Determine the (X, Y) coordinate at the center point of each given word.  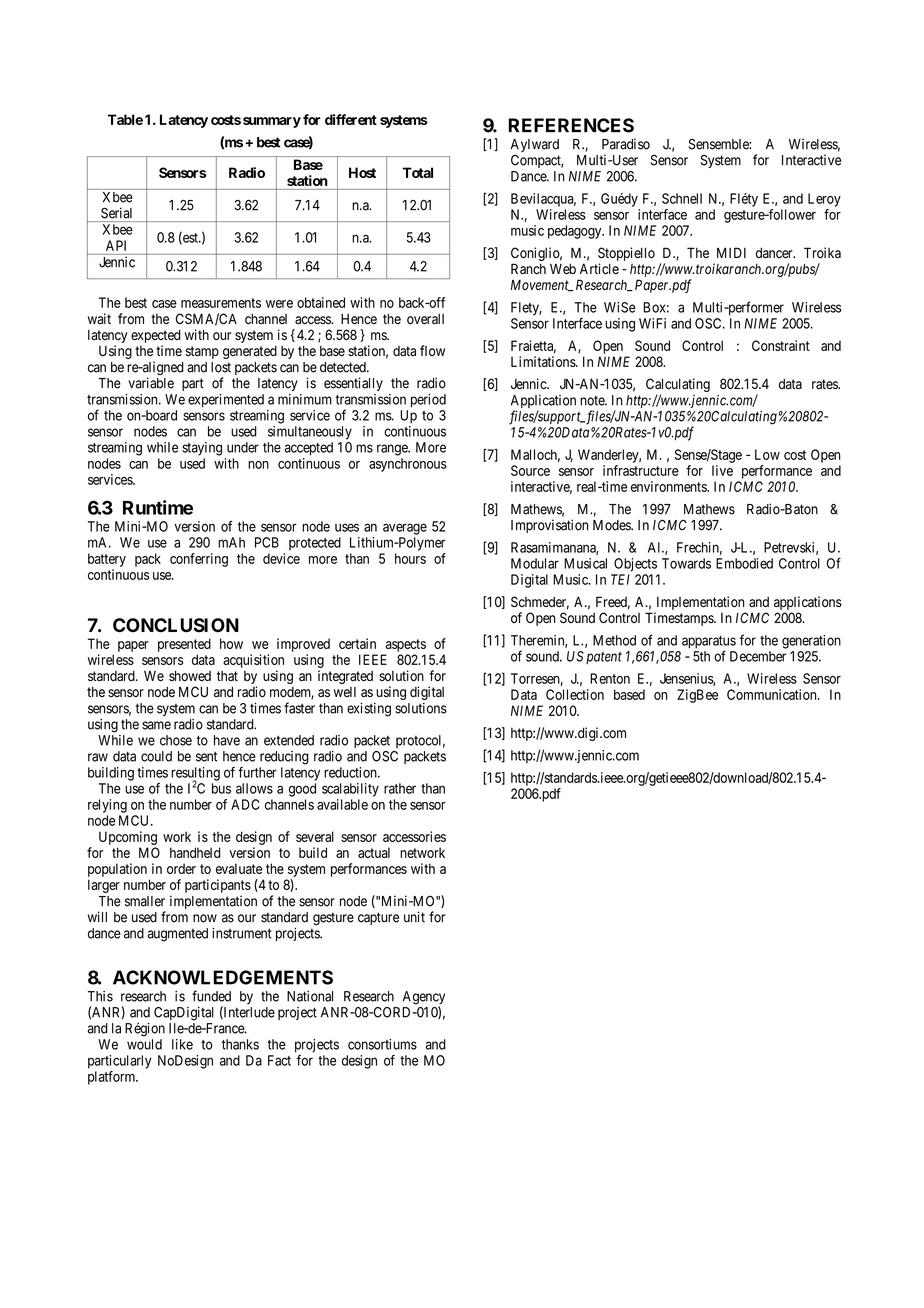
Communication (773, 694)
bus (221, 788)
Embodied (744, 563)
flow (432, 350)
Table (125, 119)
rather (400, 788)
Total (418, 172)
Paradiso (626, 144)
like (182, 1044)
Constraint (781, 345)
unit (414, 917)
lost (221, 367)
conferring (199, 560)
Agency (424, 999)
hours (410, 558)
